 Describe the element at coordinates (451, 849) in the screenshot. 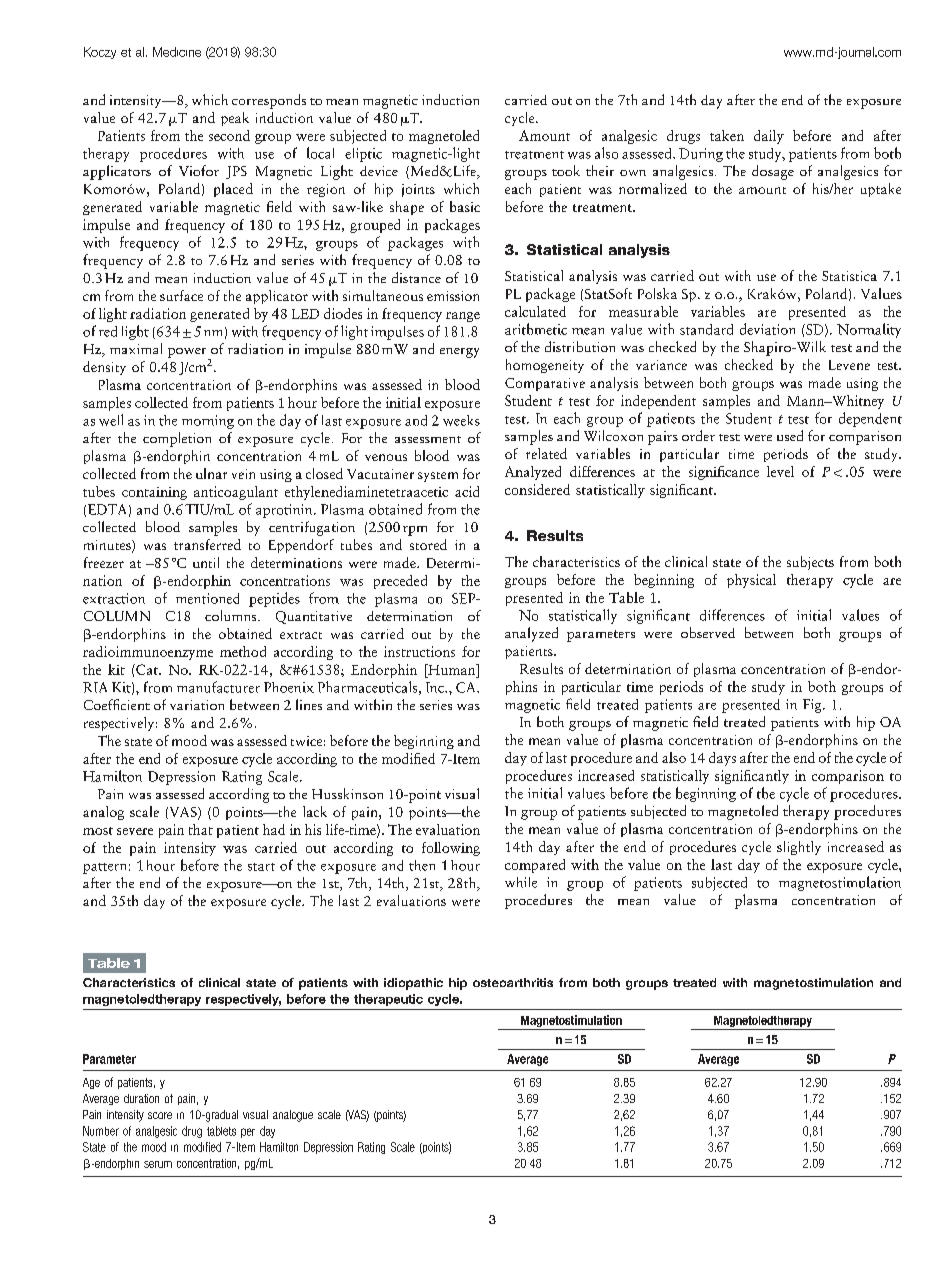

I see `following` at that location.
